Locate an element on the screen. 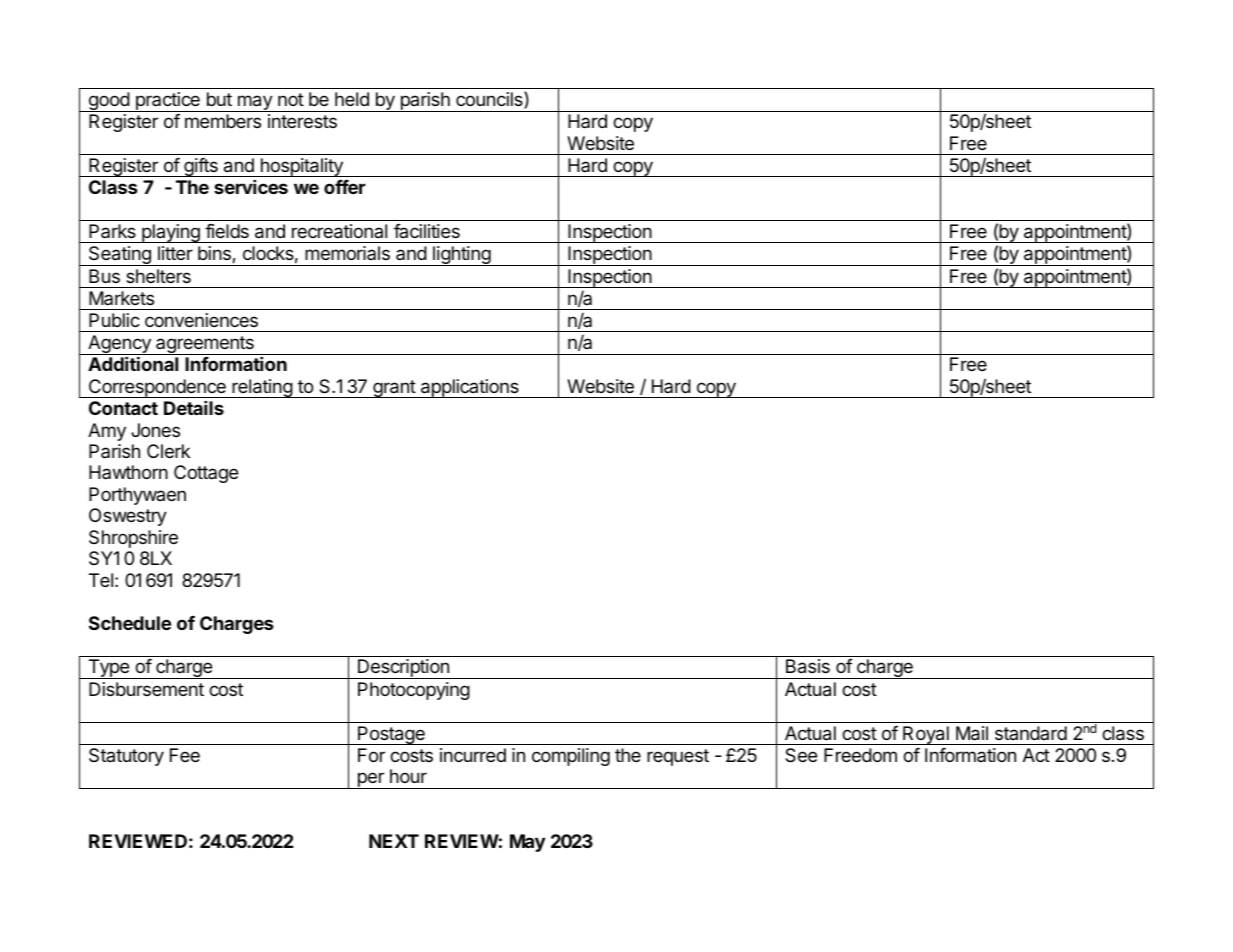  relating is located at coordinates (262, 388).
